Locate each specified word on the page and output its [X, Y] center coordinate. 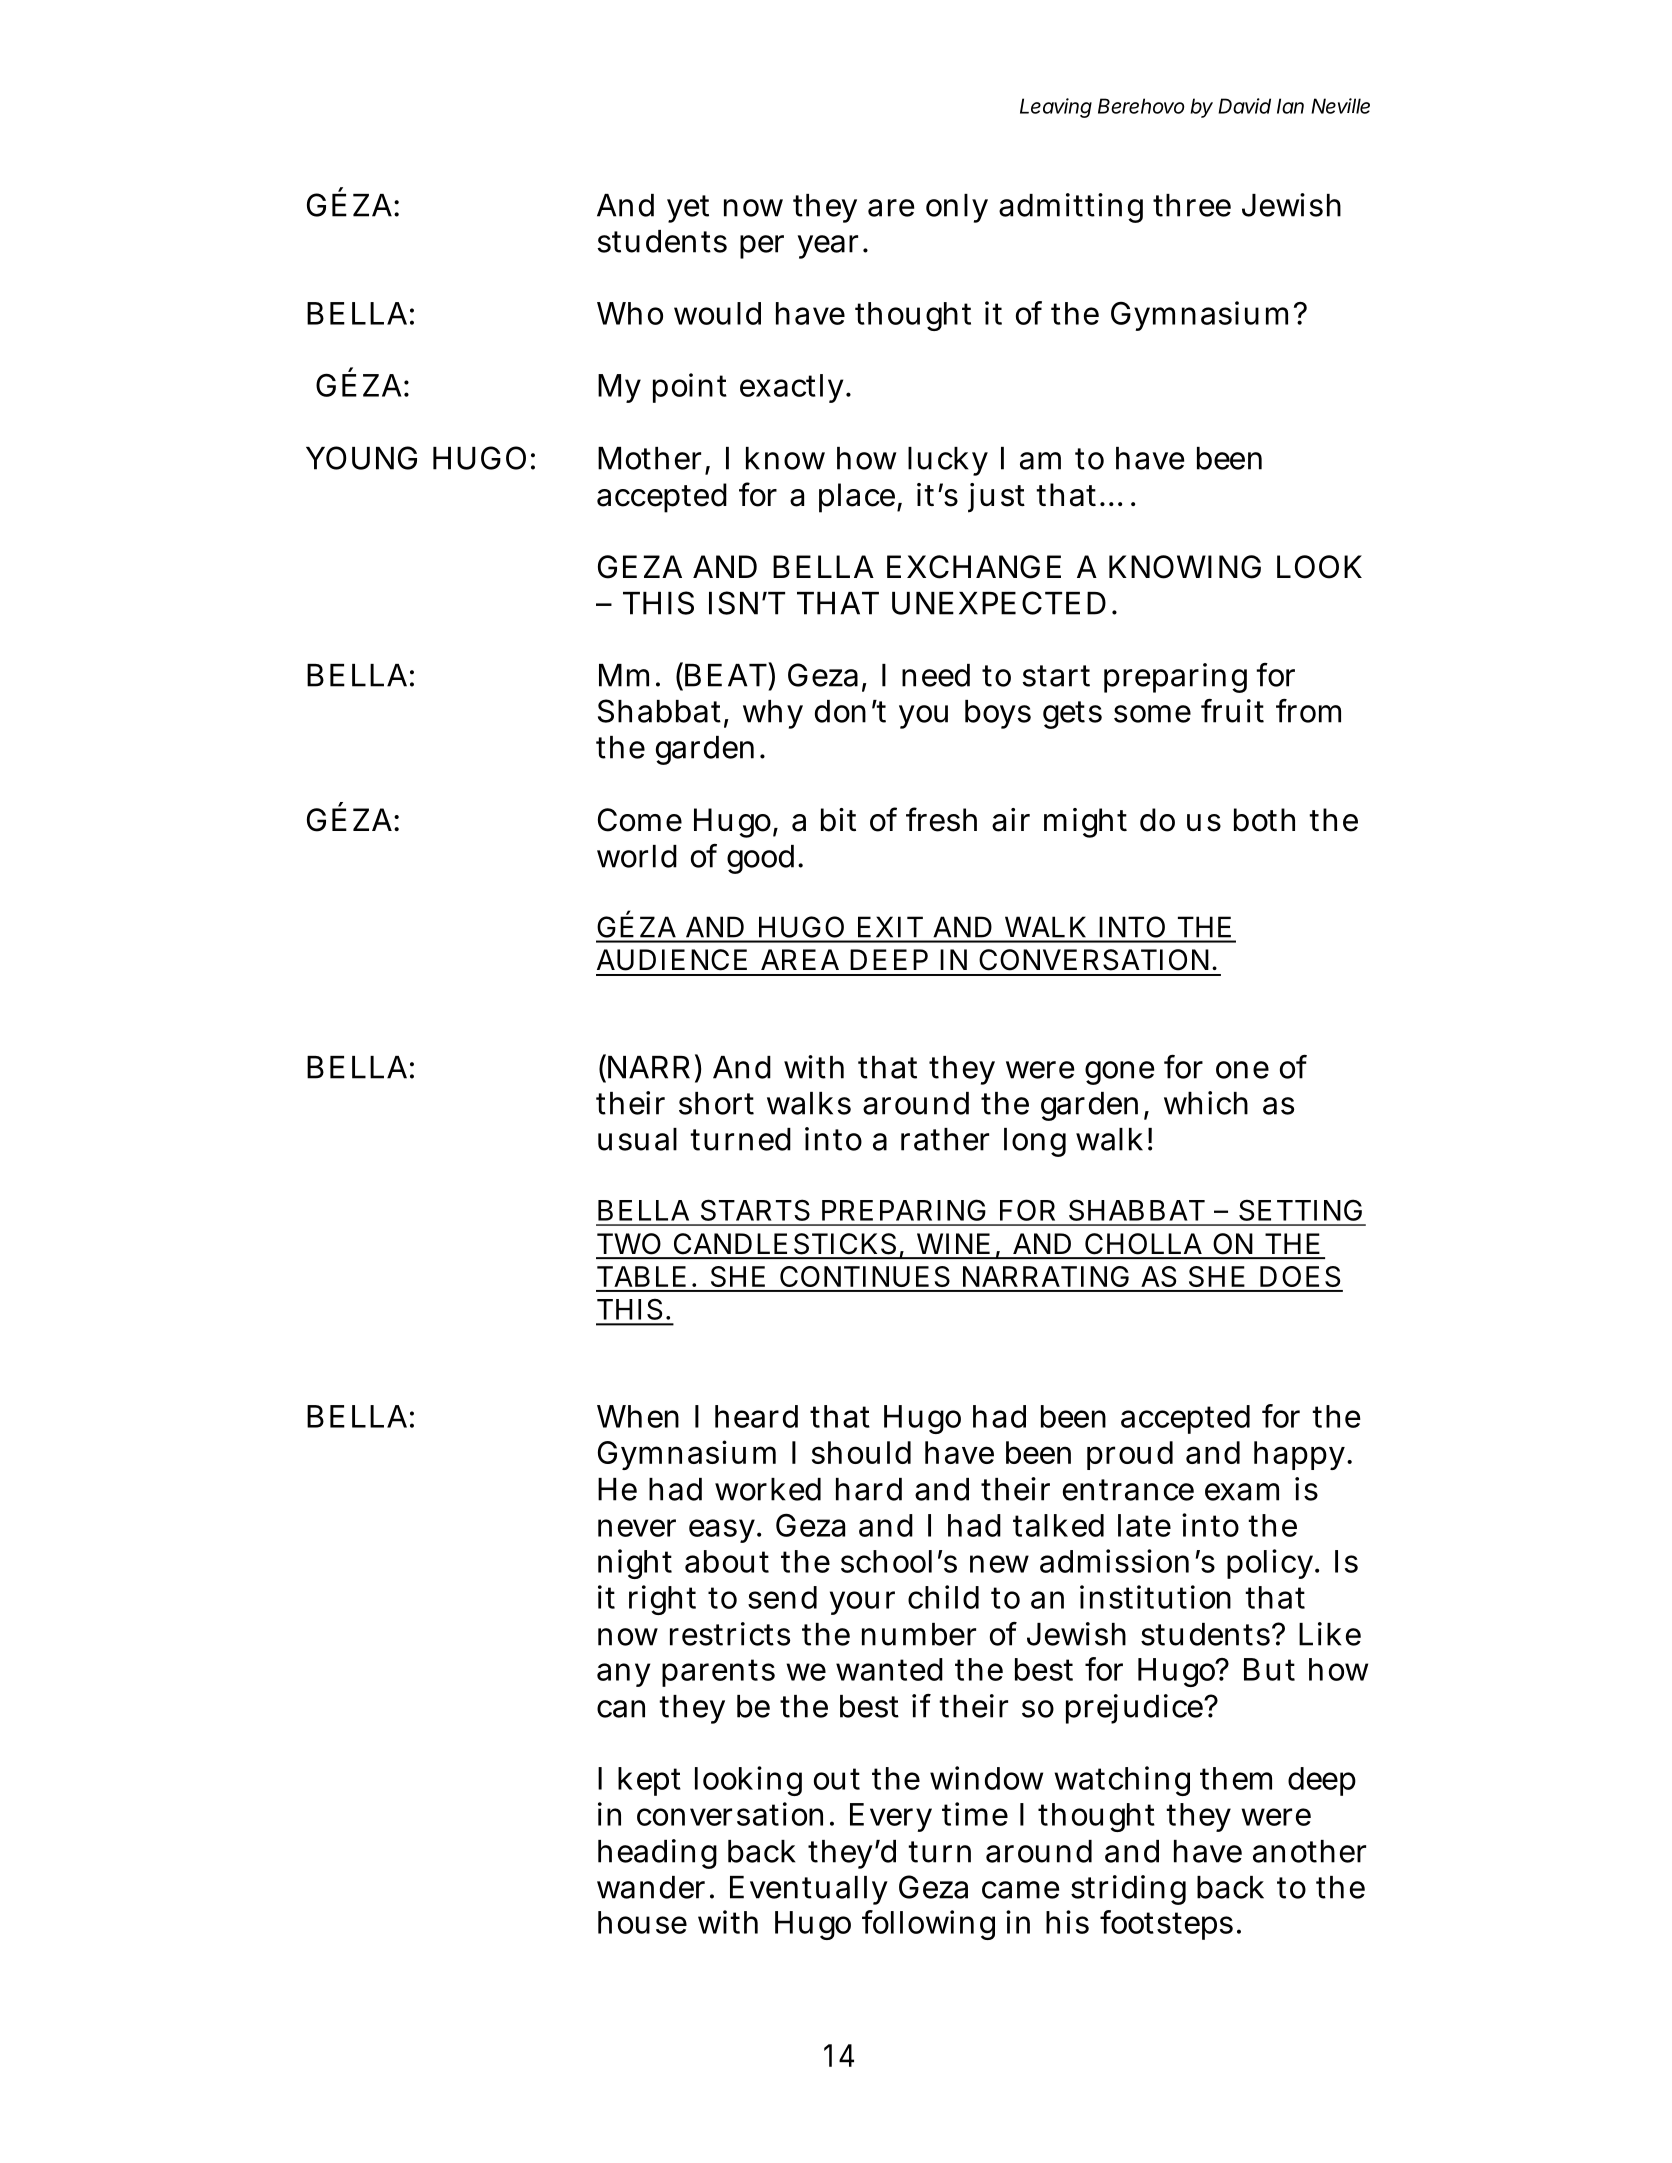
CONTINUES [865, 1276]
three [1192, 205]
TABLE [641, 1276]
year [828, 247]
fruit [1232, 711]
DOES [1300, 1276]
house [642, 1922]
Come [640, 820]
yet [688, 209]
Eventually [809, 1890]
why [773, 714]
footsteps [1166, 1925]
